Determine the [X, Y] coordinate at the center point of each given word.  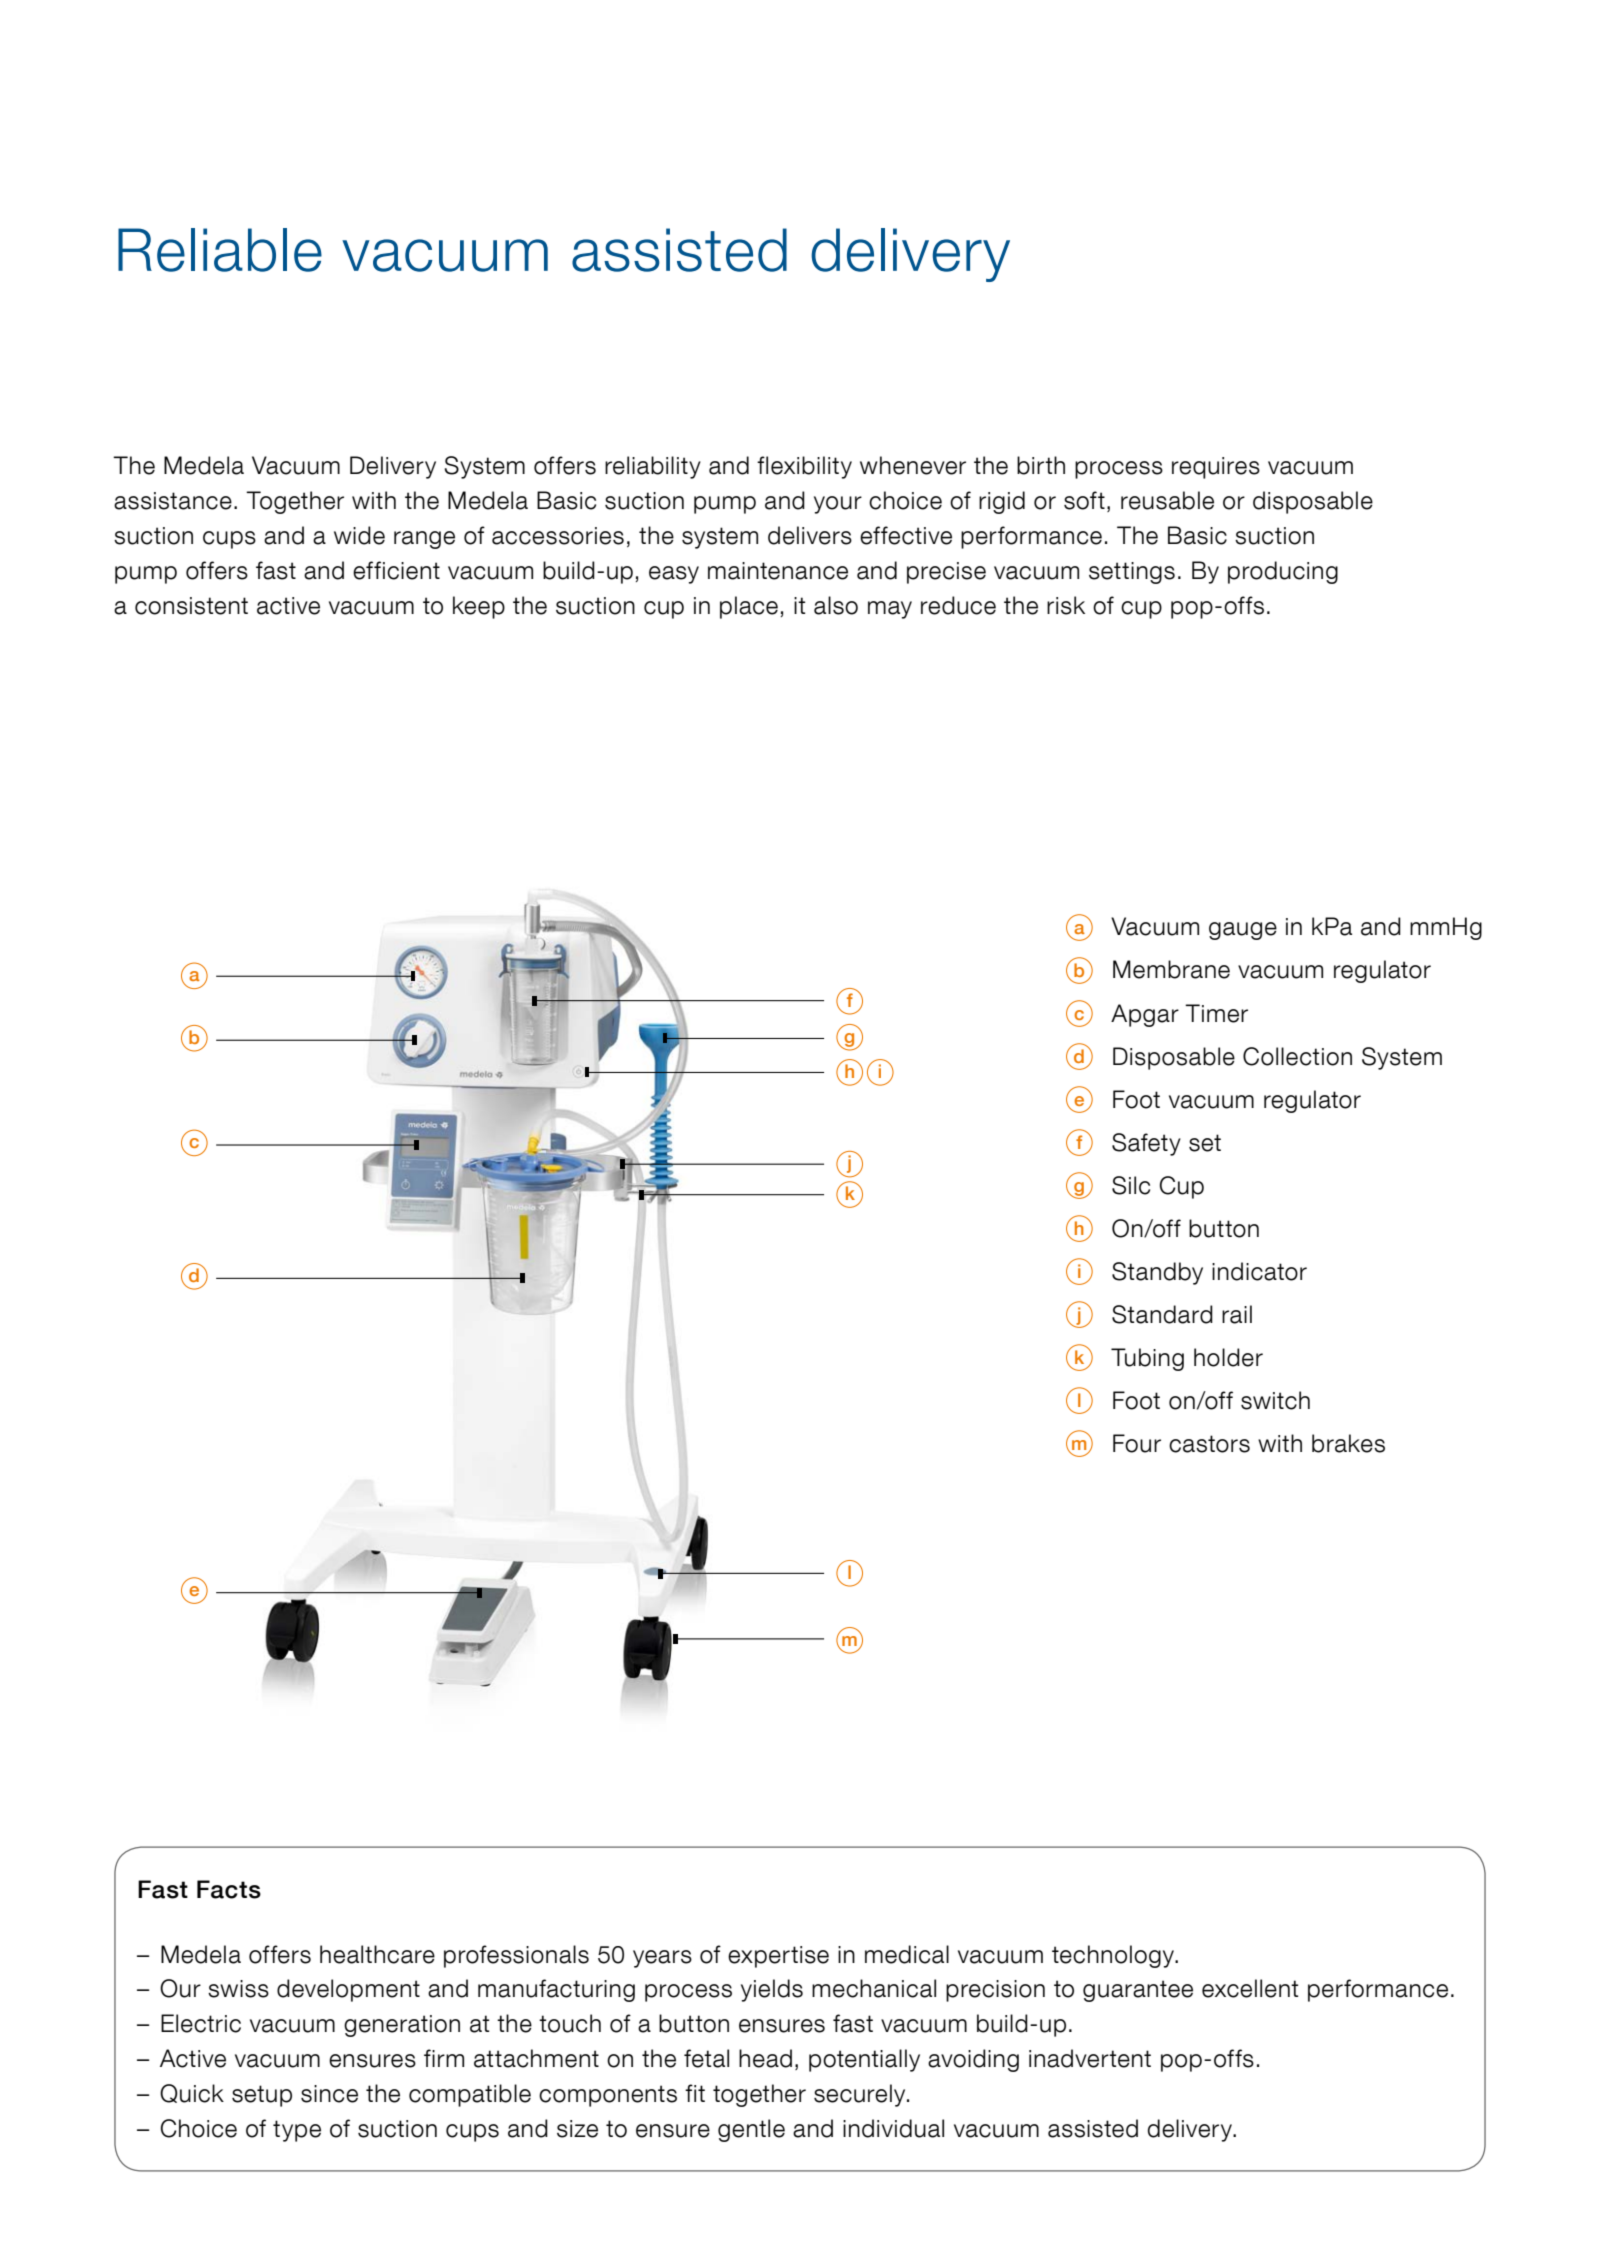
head [765, 2058]
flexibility [804, 467]
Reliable [220, 250]
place [749, 607]
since [329, 2094]
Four [1137, 1443]
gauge [1243, 931]
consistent [191, 606]
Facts [229, 1889]
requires [1216, 468]
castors [1209, 1444]
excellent [1250, 1988]
